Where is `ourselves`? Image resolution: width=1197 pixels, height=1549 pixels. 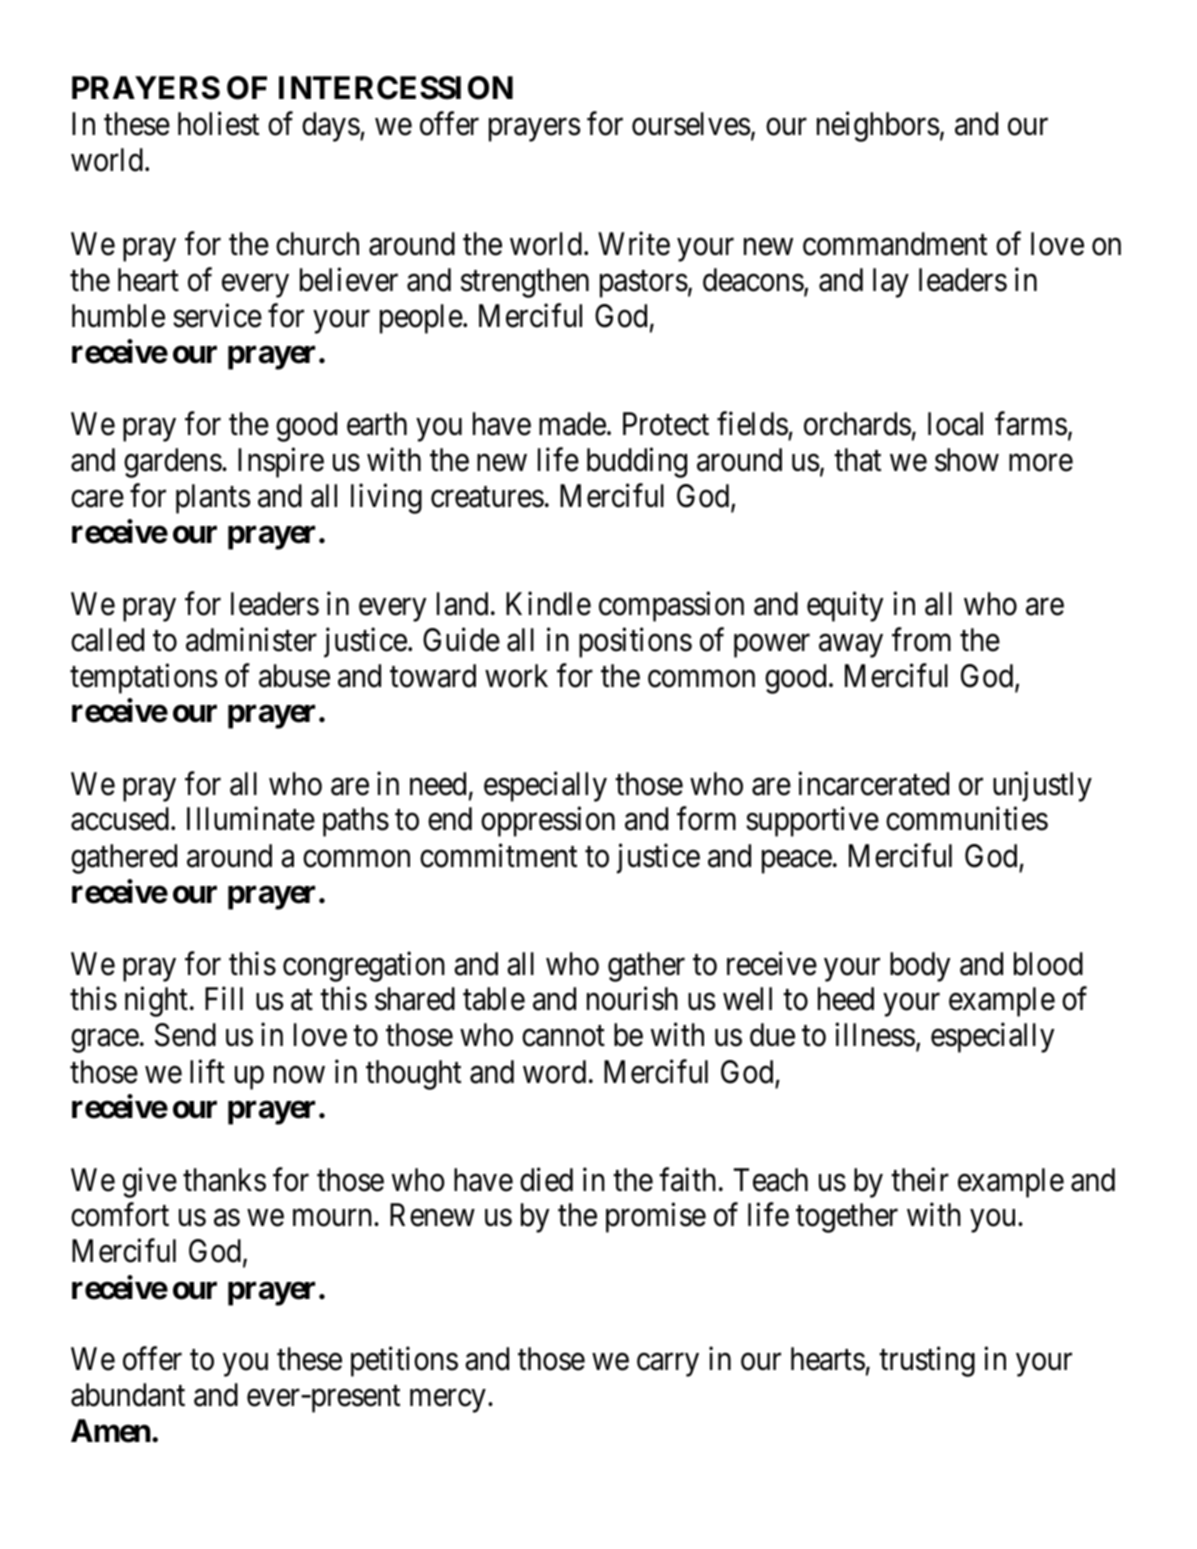
ourselves is located at coordinates (691, 124).
